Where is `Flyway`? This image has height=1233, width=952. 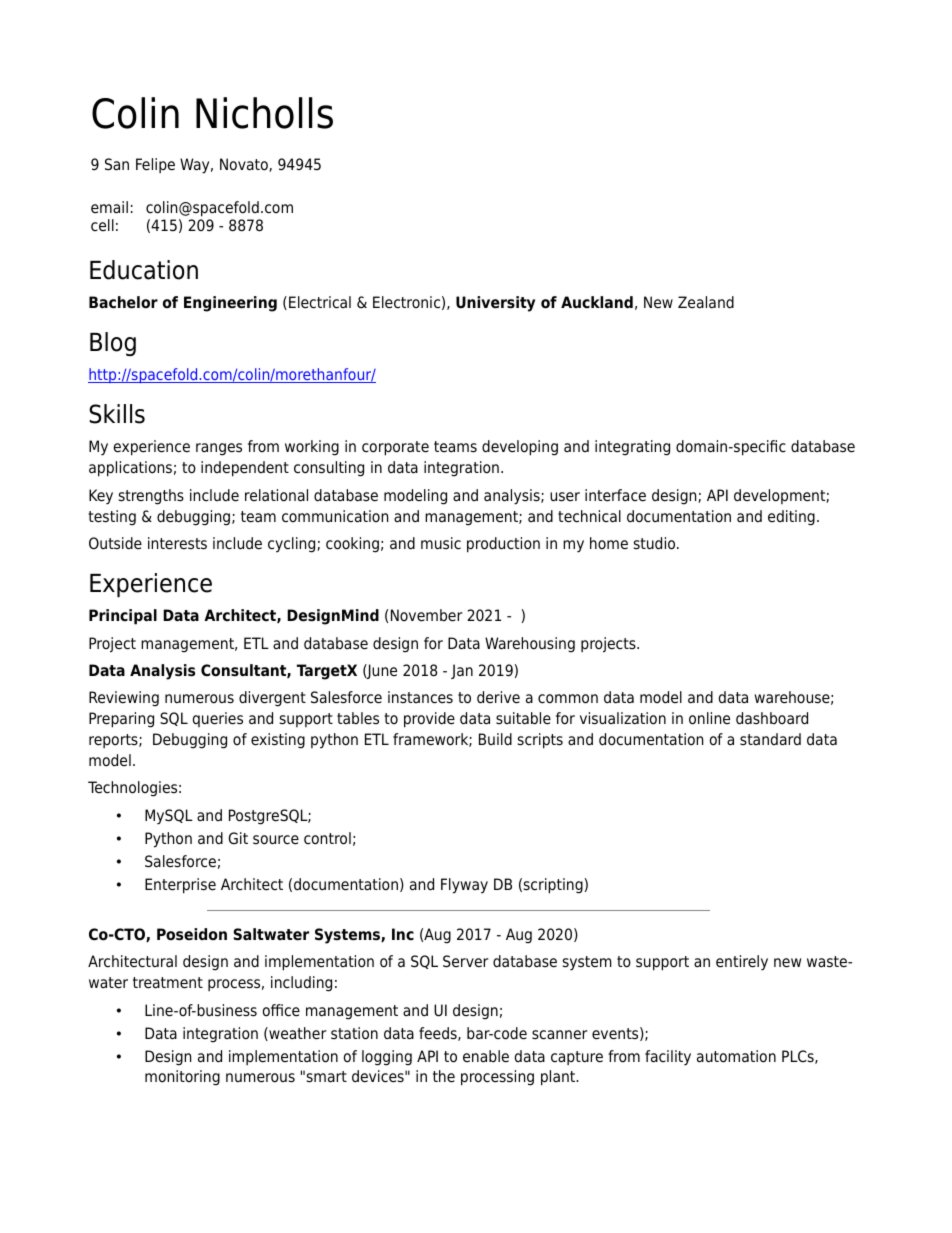 Flyway is located at coordinates (464, 886).
